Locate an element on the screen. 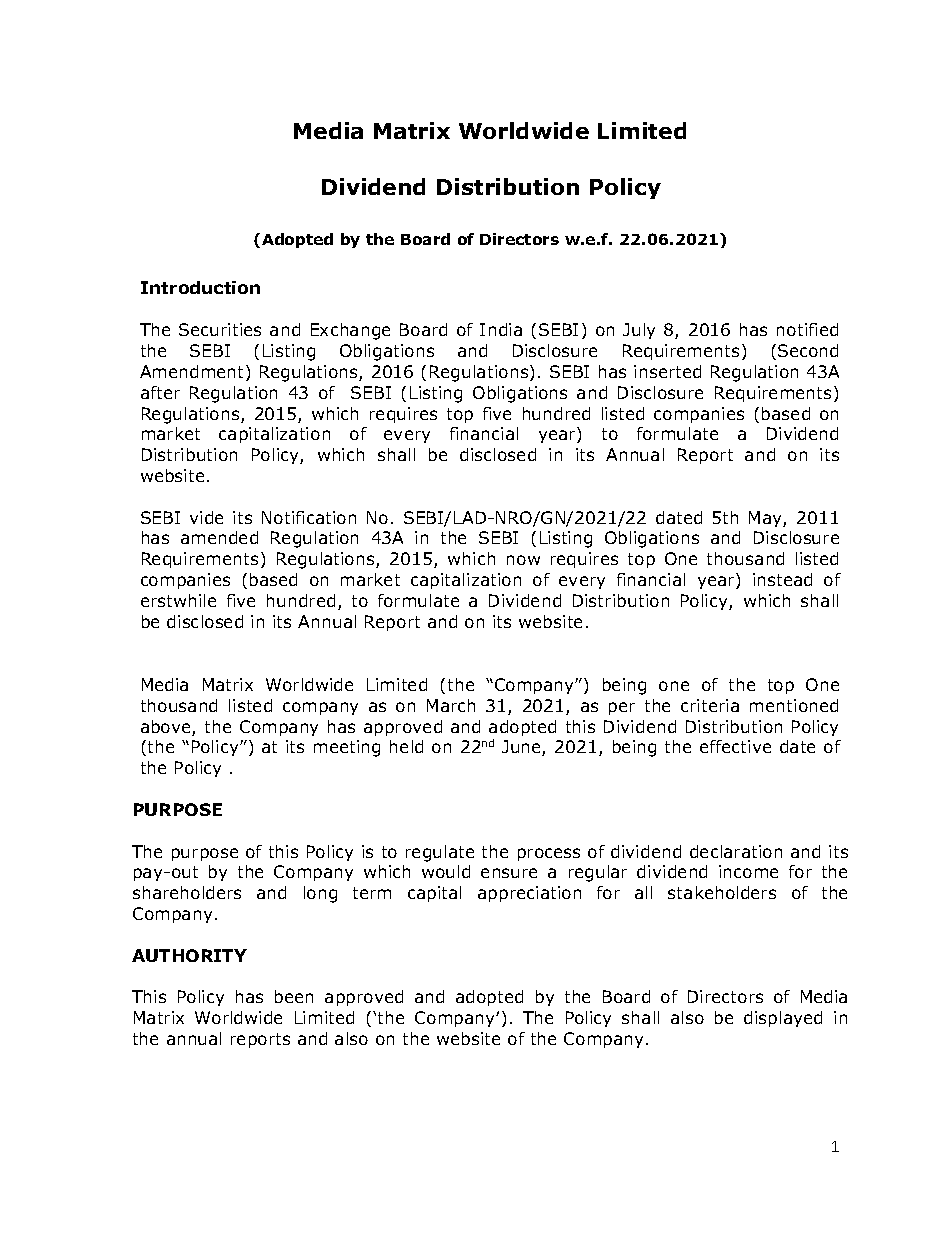  displayed is located at coordinates (783, 1019).
